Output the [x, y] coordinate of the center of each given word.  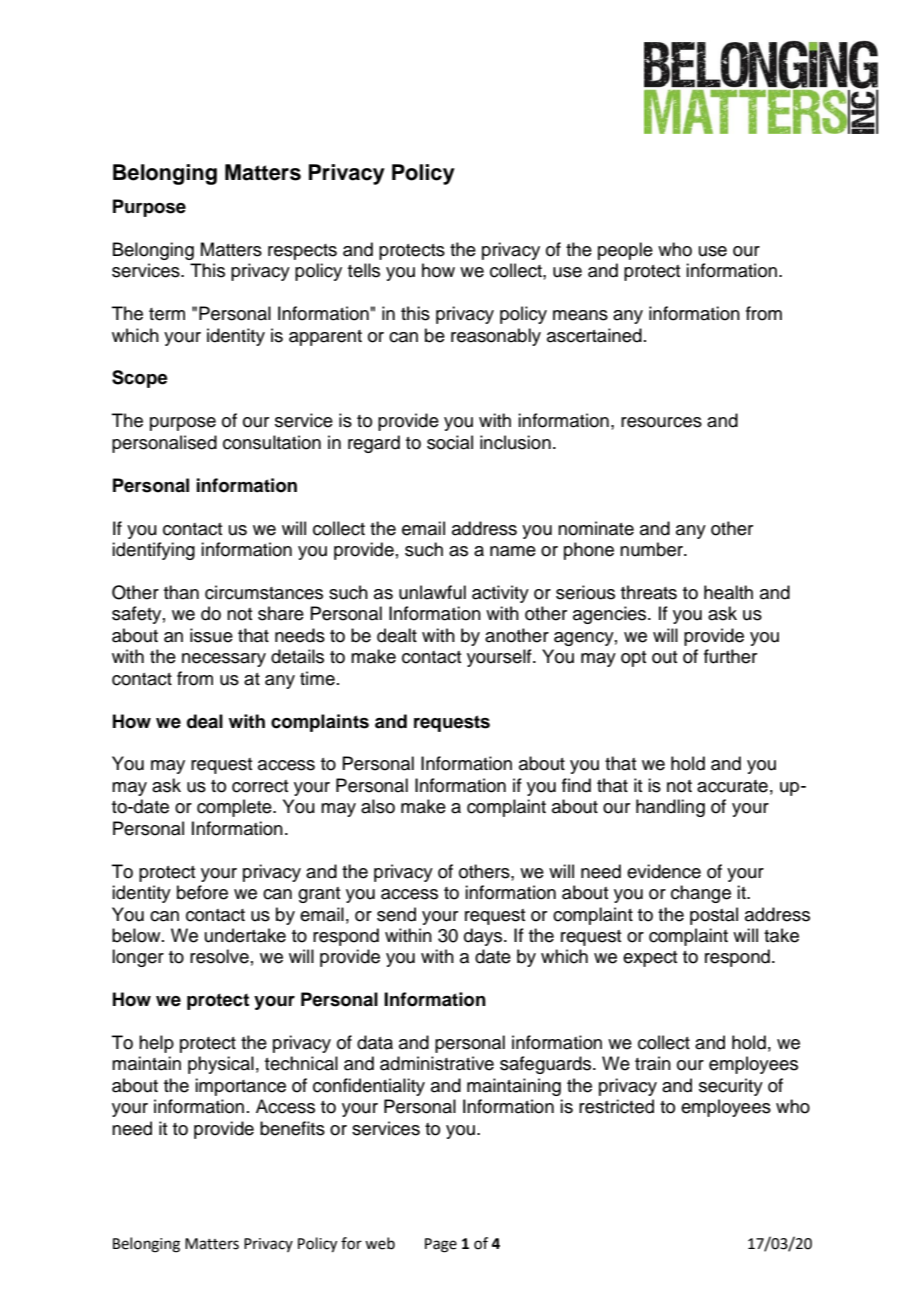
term [167, 314]
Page [441, 1245]
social [450, 442]
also [378, 806]
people [625, 251]
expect [650, 959]
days [484, 937]
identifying [153, 551]
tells [364, 270]
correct [260, 786]
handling [670, 808]
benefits [292, 1128]
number [652, 549]
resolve [219, 956]
